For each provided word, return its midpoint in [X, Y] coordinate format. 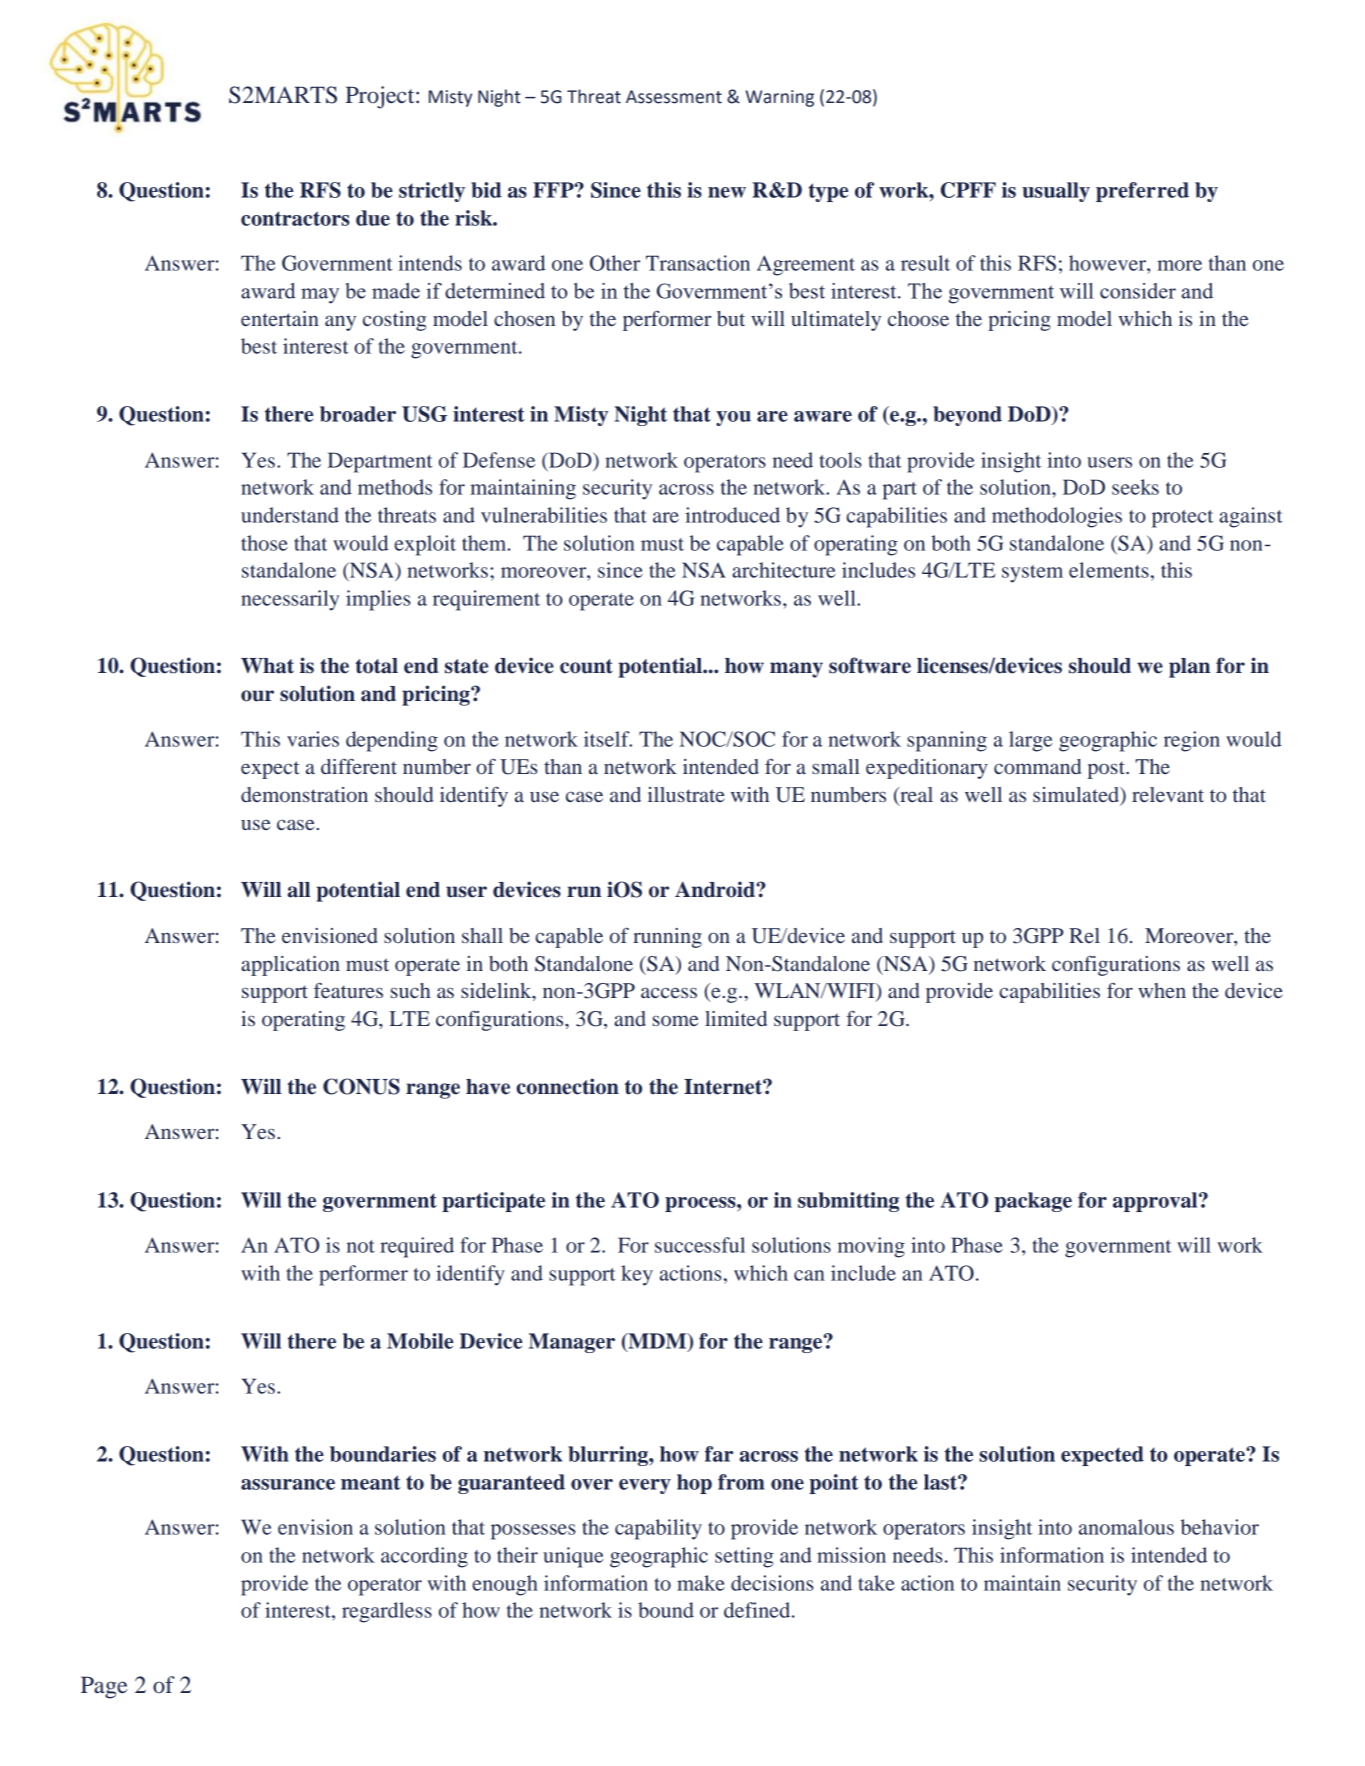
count [586, 666]
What [267, 666]
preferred [1142, 192]
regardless [387, 1612]
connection [567, 1086]
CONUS [361, 1086]
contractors [295, 218]
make [701, 1583]
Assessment [674, 97]
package [1033, 1202]
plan [1189, 668]
